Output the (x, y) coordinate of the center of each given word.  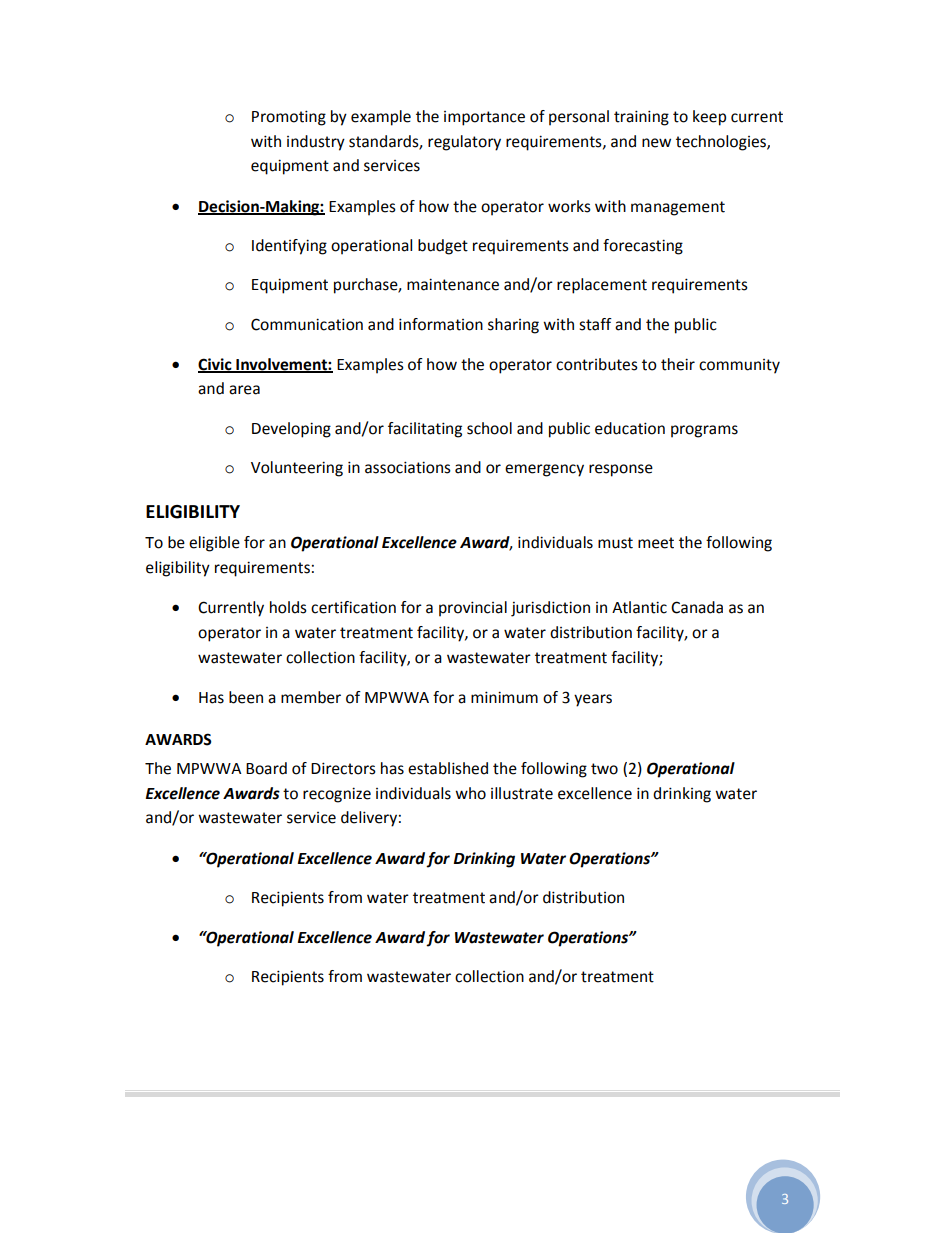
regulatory (464, 143)
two (604, 769)
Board (266, 768)
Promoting (289, 118)
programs (704, 431)
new (656, 143)
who (470, 793)
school (489, 428)
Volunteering (297, 469)
